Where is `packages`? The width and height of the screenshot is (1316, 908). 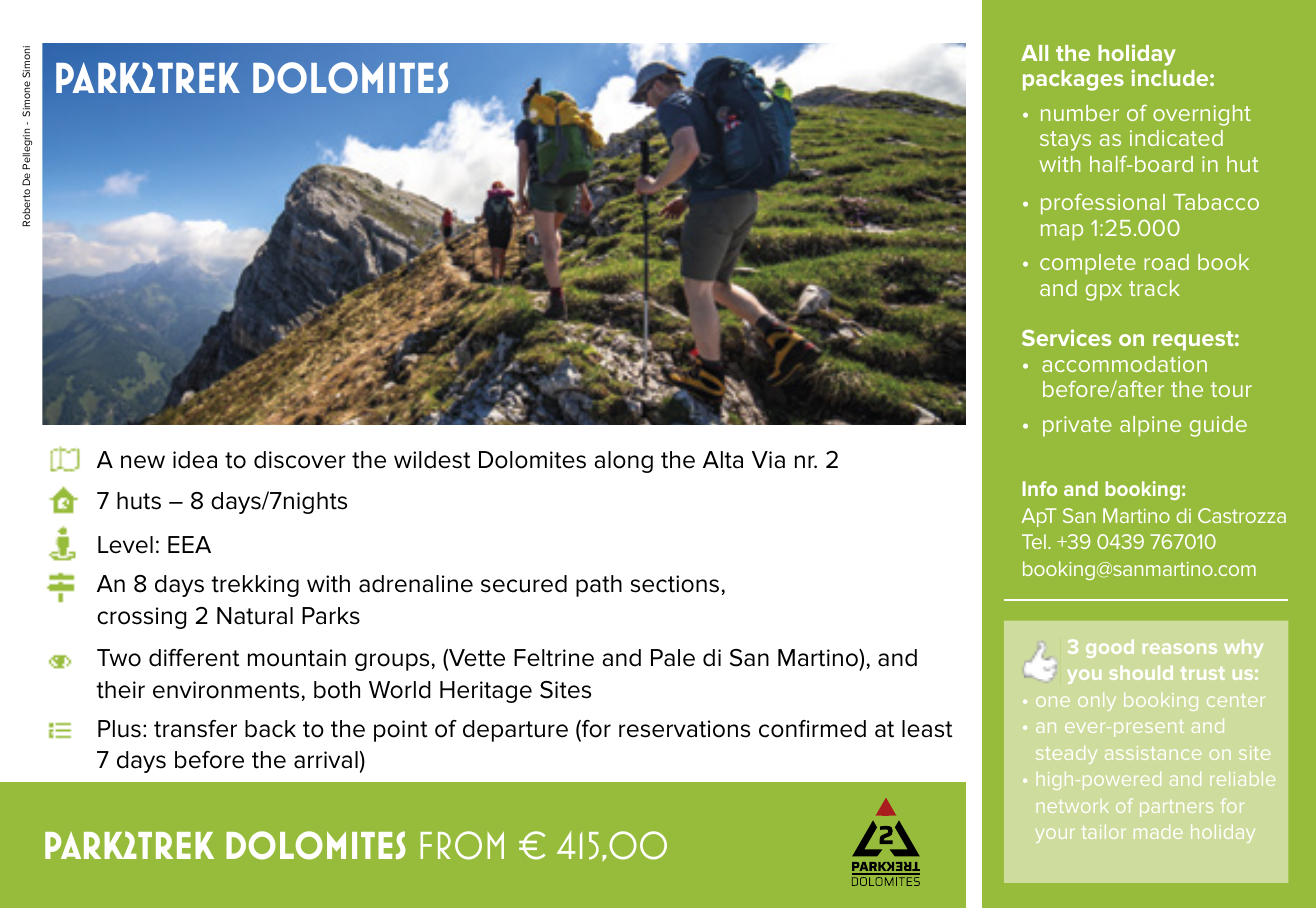 packages is located at coordinates (1073, 80).
